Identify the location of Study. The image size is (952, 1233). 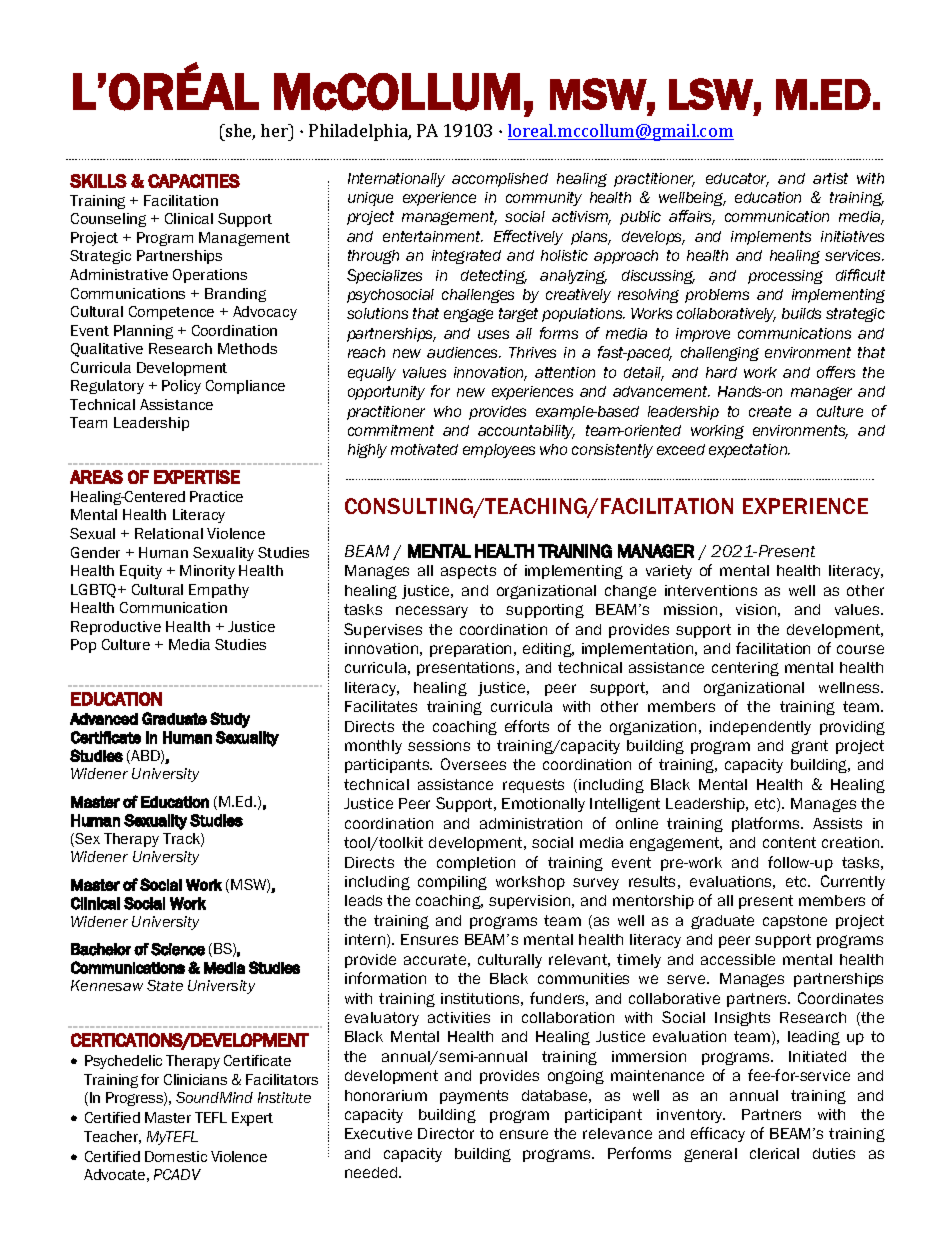
(230, 720).
